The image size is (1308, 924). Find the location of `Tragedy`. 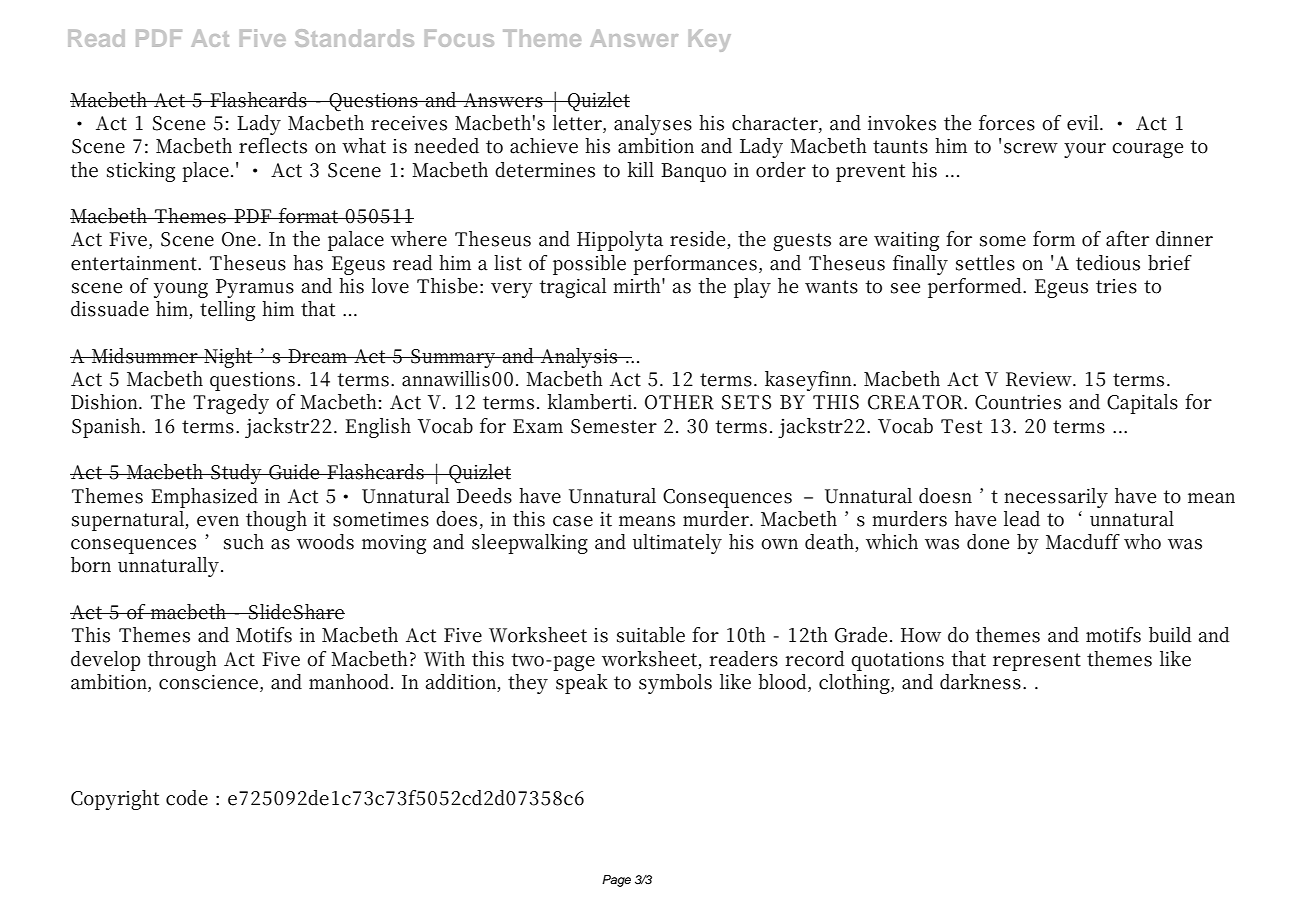

Tragedy is located at coordinates (231, 404).
